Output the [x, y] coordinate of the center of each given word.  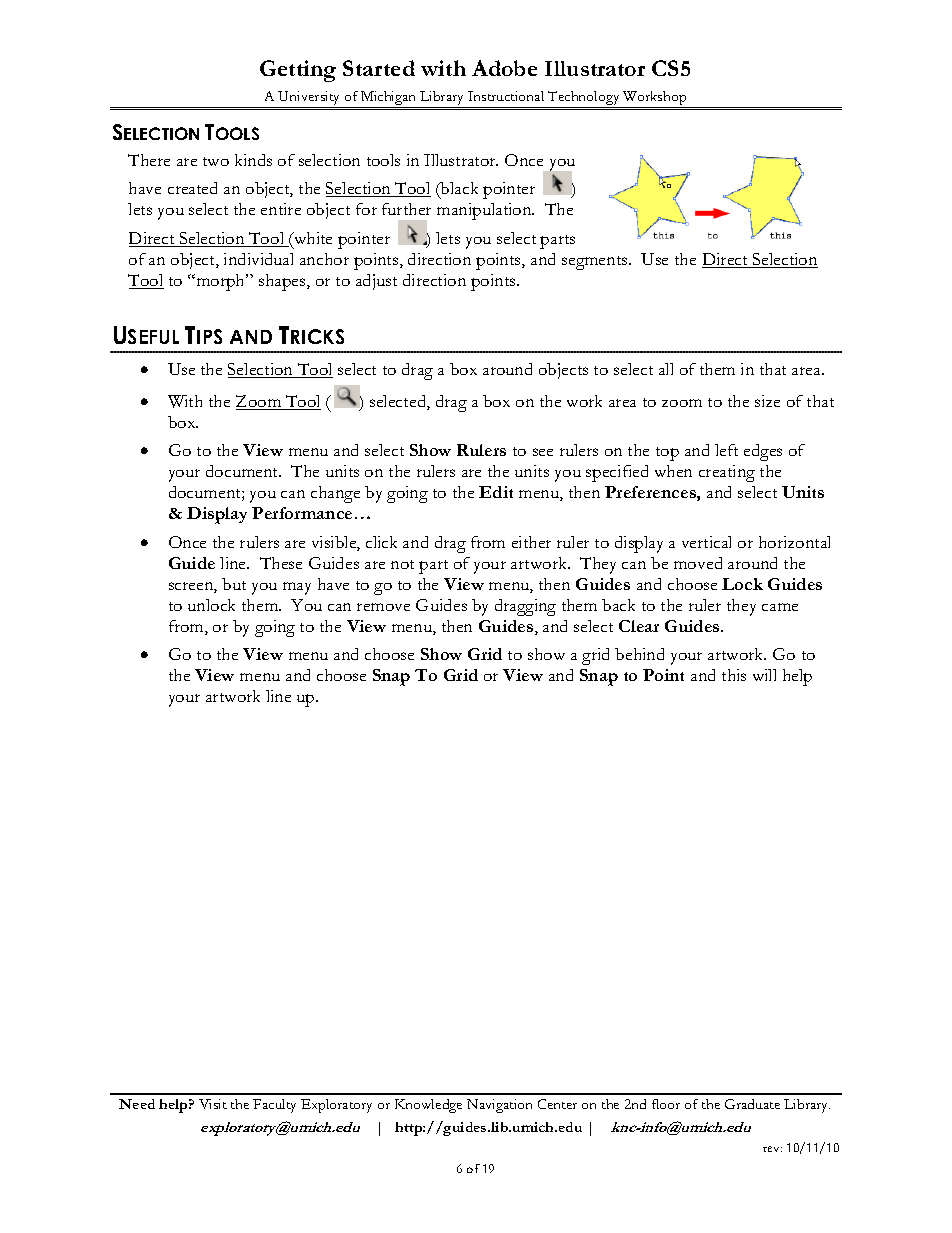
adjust [376, 282]
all [666, 369]
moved [698, 563]
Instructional [506, 96]
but [234, 584]
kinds [253, 160]
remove [383, 607]
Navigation [499, 1106]
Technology [584, 99]
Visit [213, 1104]
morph [221, 282]
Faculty [274, 1106]
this [734, 675]
